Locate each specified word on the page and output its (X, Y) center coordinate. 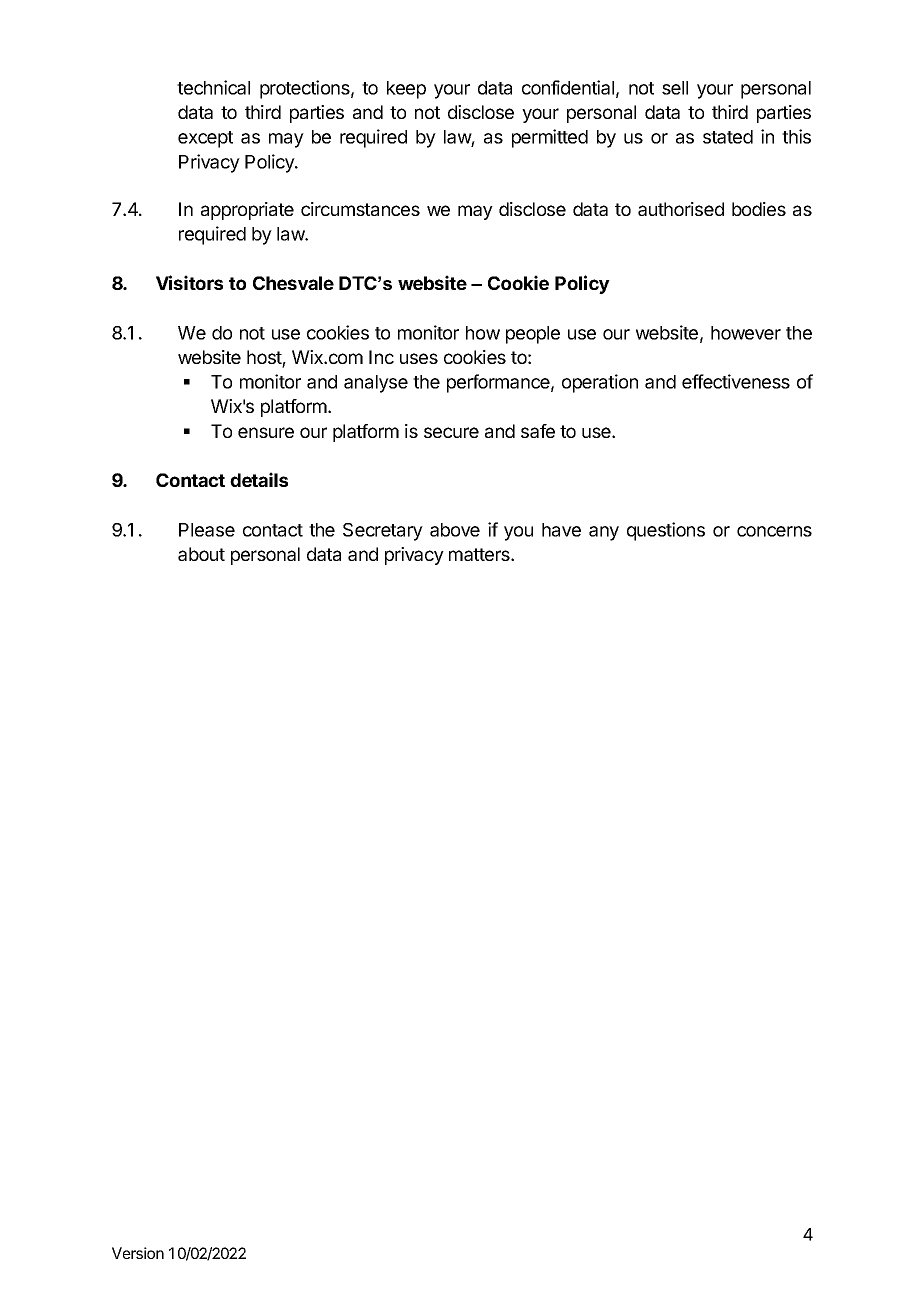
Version (138, 1253)
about (201, 554)
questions (666, 531)
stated (728, 137)
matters (480, 554)
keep (406, 90)
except (205, 139)
